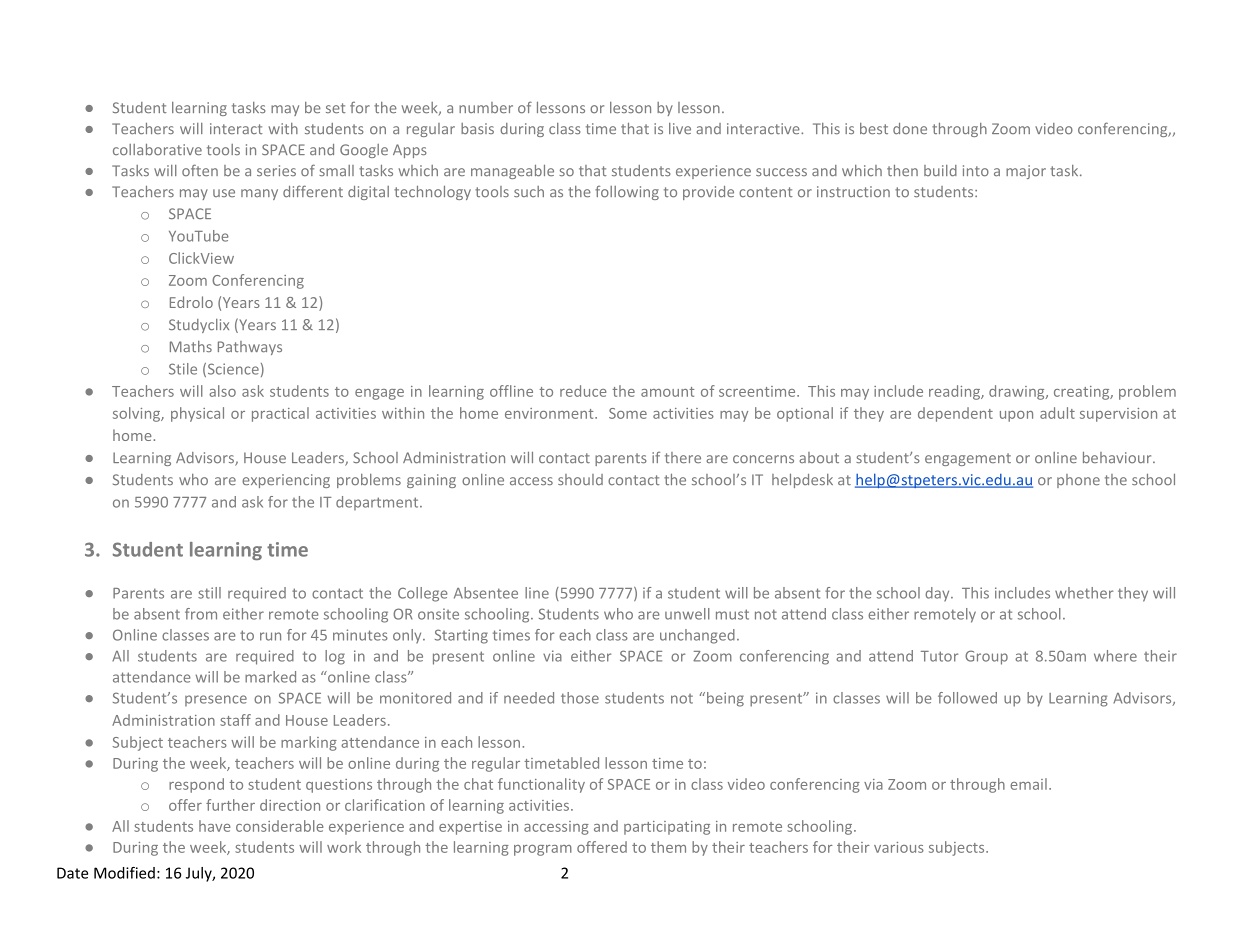 This screenshot has width=1233, height=952. What do you see at coordinates (270, 677) in the screenshot?
I see `marked` at bounding box center [270, 677].
